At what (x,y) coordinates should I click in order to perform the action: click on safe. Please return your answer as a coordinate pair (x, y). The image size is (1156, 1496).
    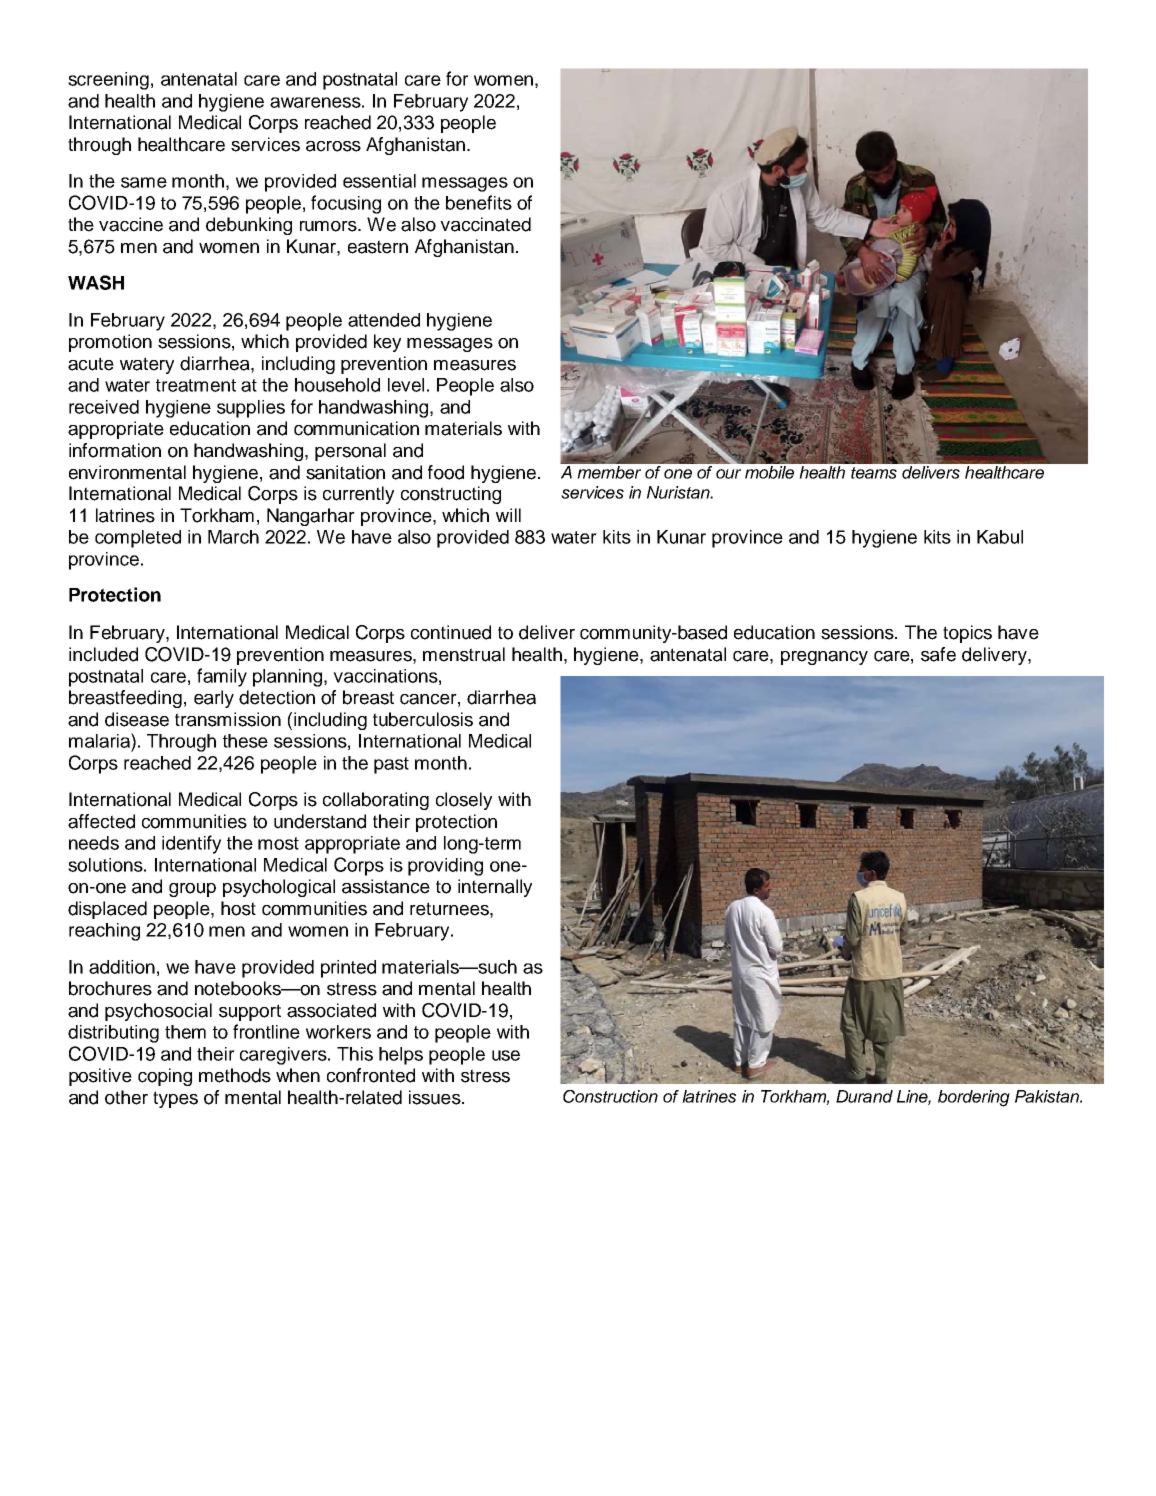
    Looking at the image, I should click on (938, 654).
